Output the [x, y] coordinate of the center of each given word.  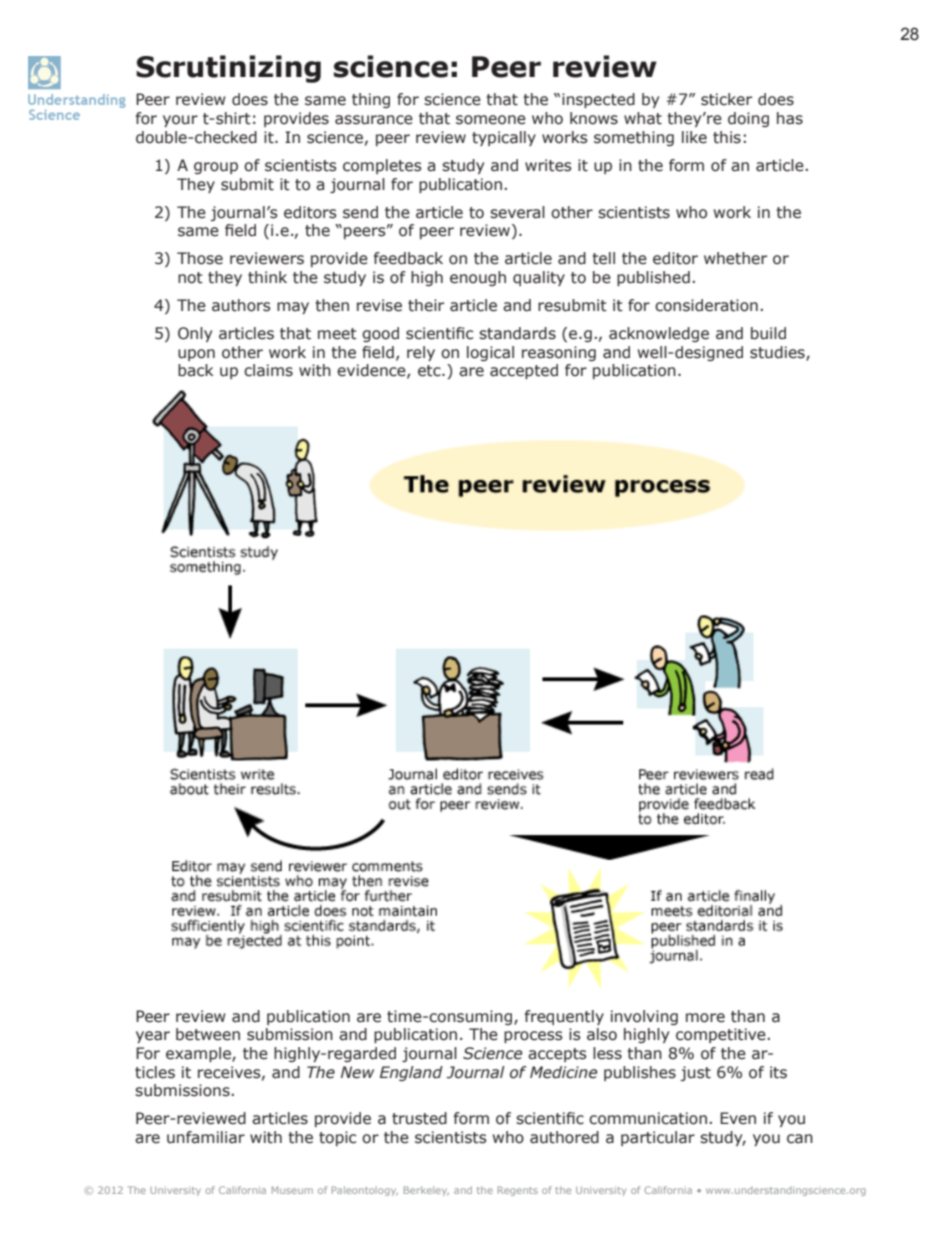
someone [491, 120]
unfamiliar [206, 1137]
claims [268, 370]
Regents [518, 1191]
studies [778, 353]
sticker [726, 99]
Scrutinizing [228, 69]
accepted [524, 371]
